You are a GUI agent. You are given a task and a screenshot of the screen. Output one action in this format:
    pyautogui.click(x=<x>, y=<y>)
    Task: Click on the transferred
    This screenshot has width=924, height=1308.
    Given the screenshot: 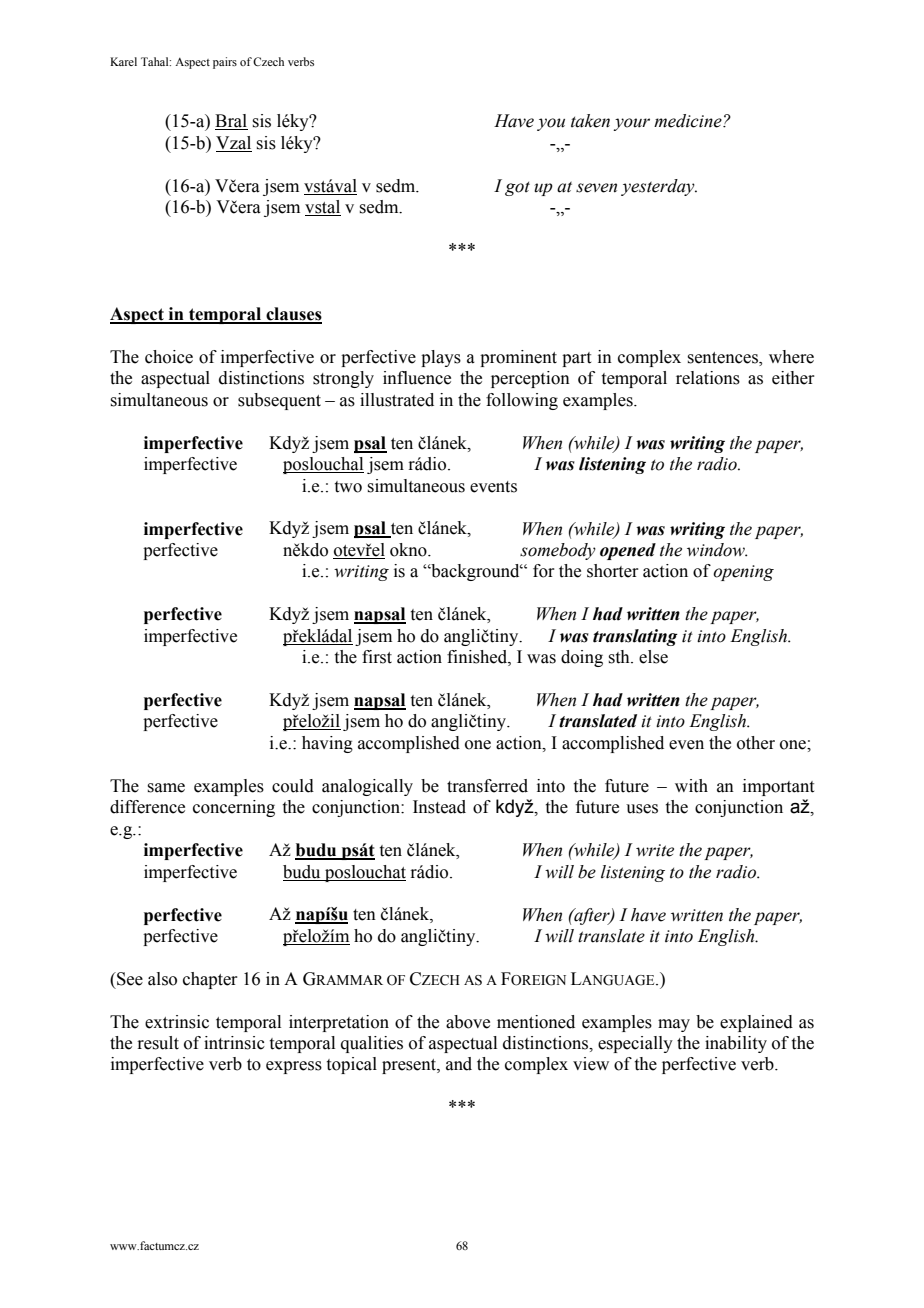 What is the action you would take?
    pyautogui.click(x=487, y=786)
